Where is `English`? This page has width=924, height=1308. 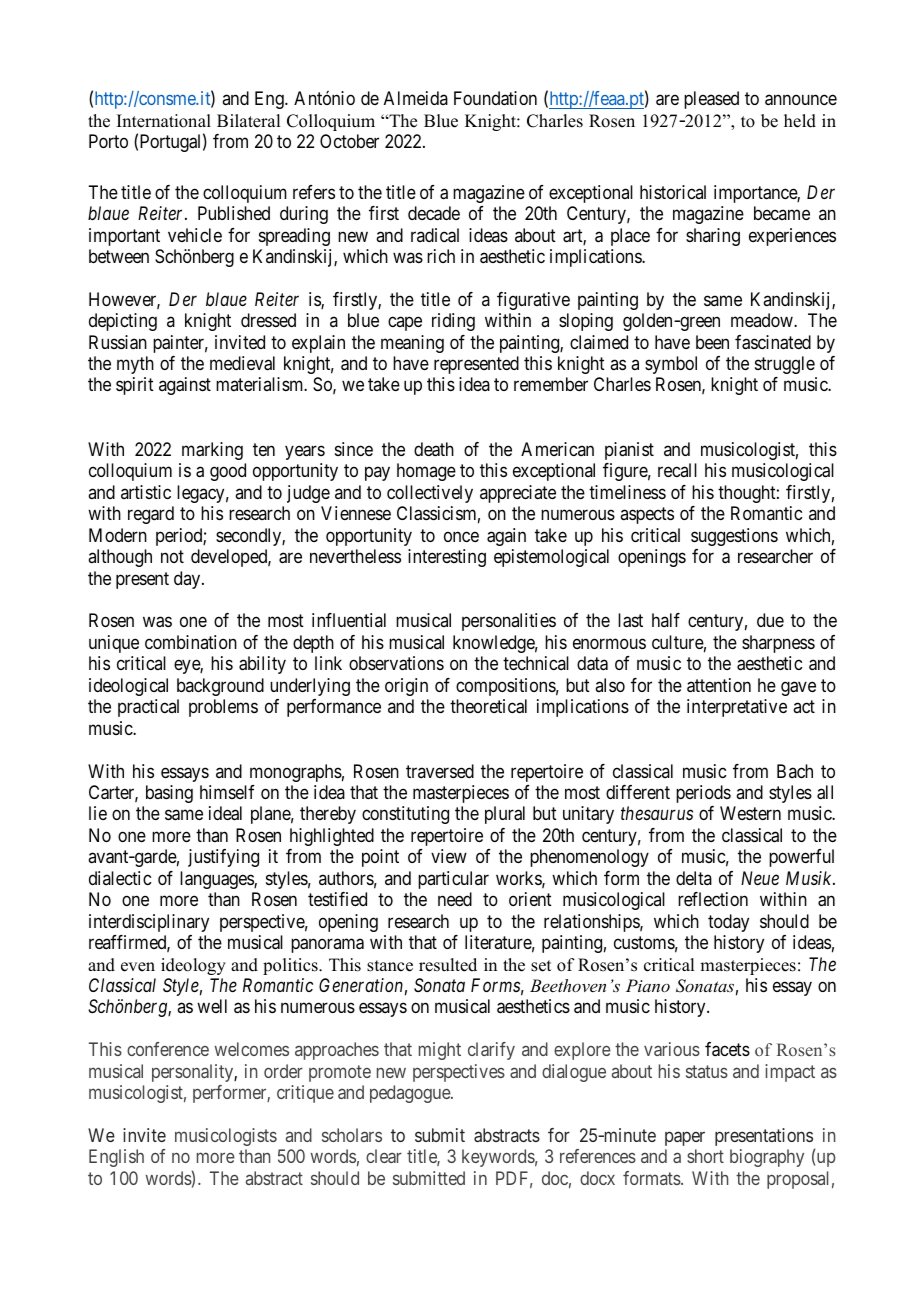 English is located at coordinates (116, 1158).
